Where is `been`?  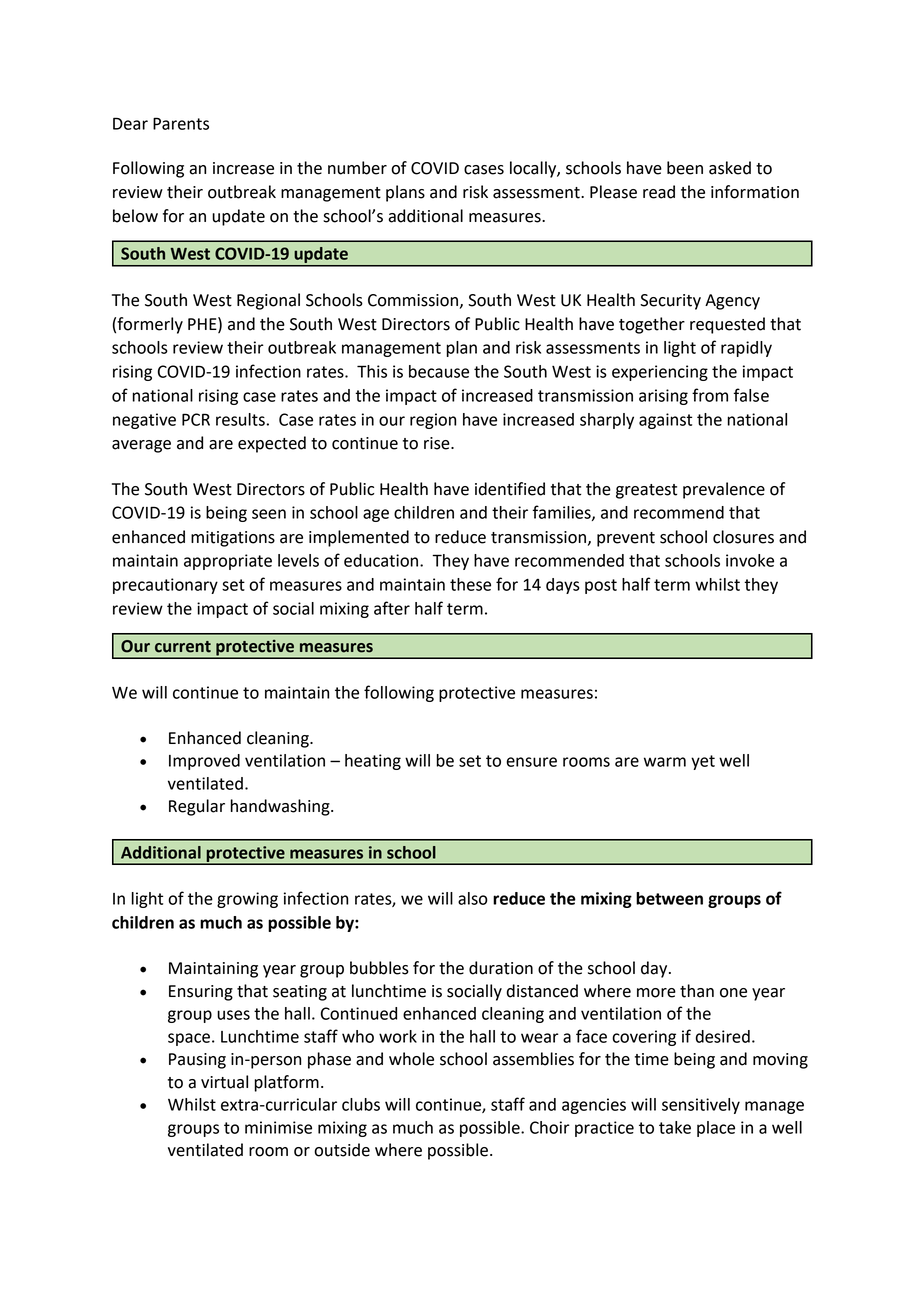 been is located at coordinates (685, 168).
